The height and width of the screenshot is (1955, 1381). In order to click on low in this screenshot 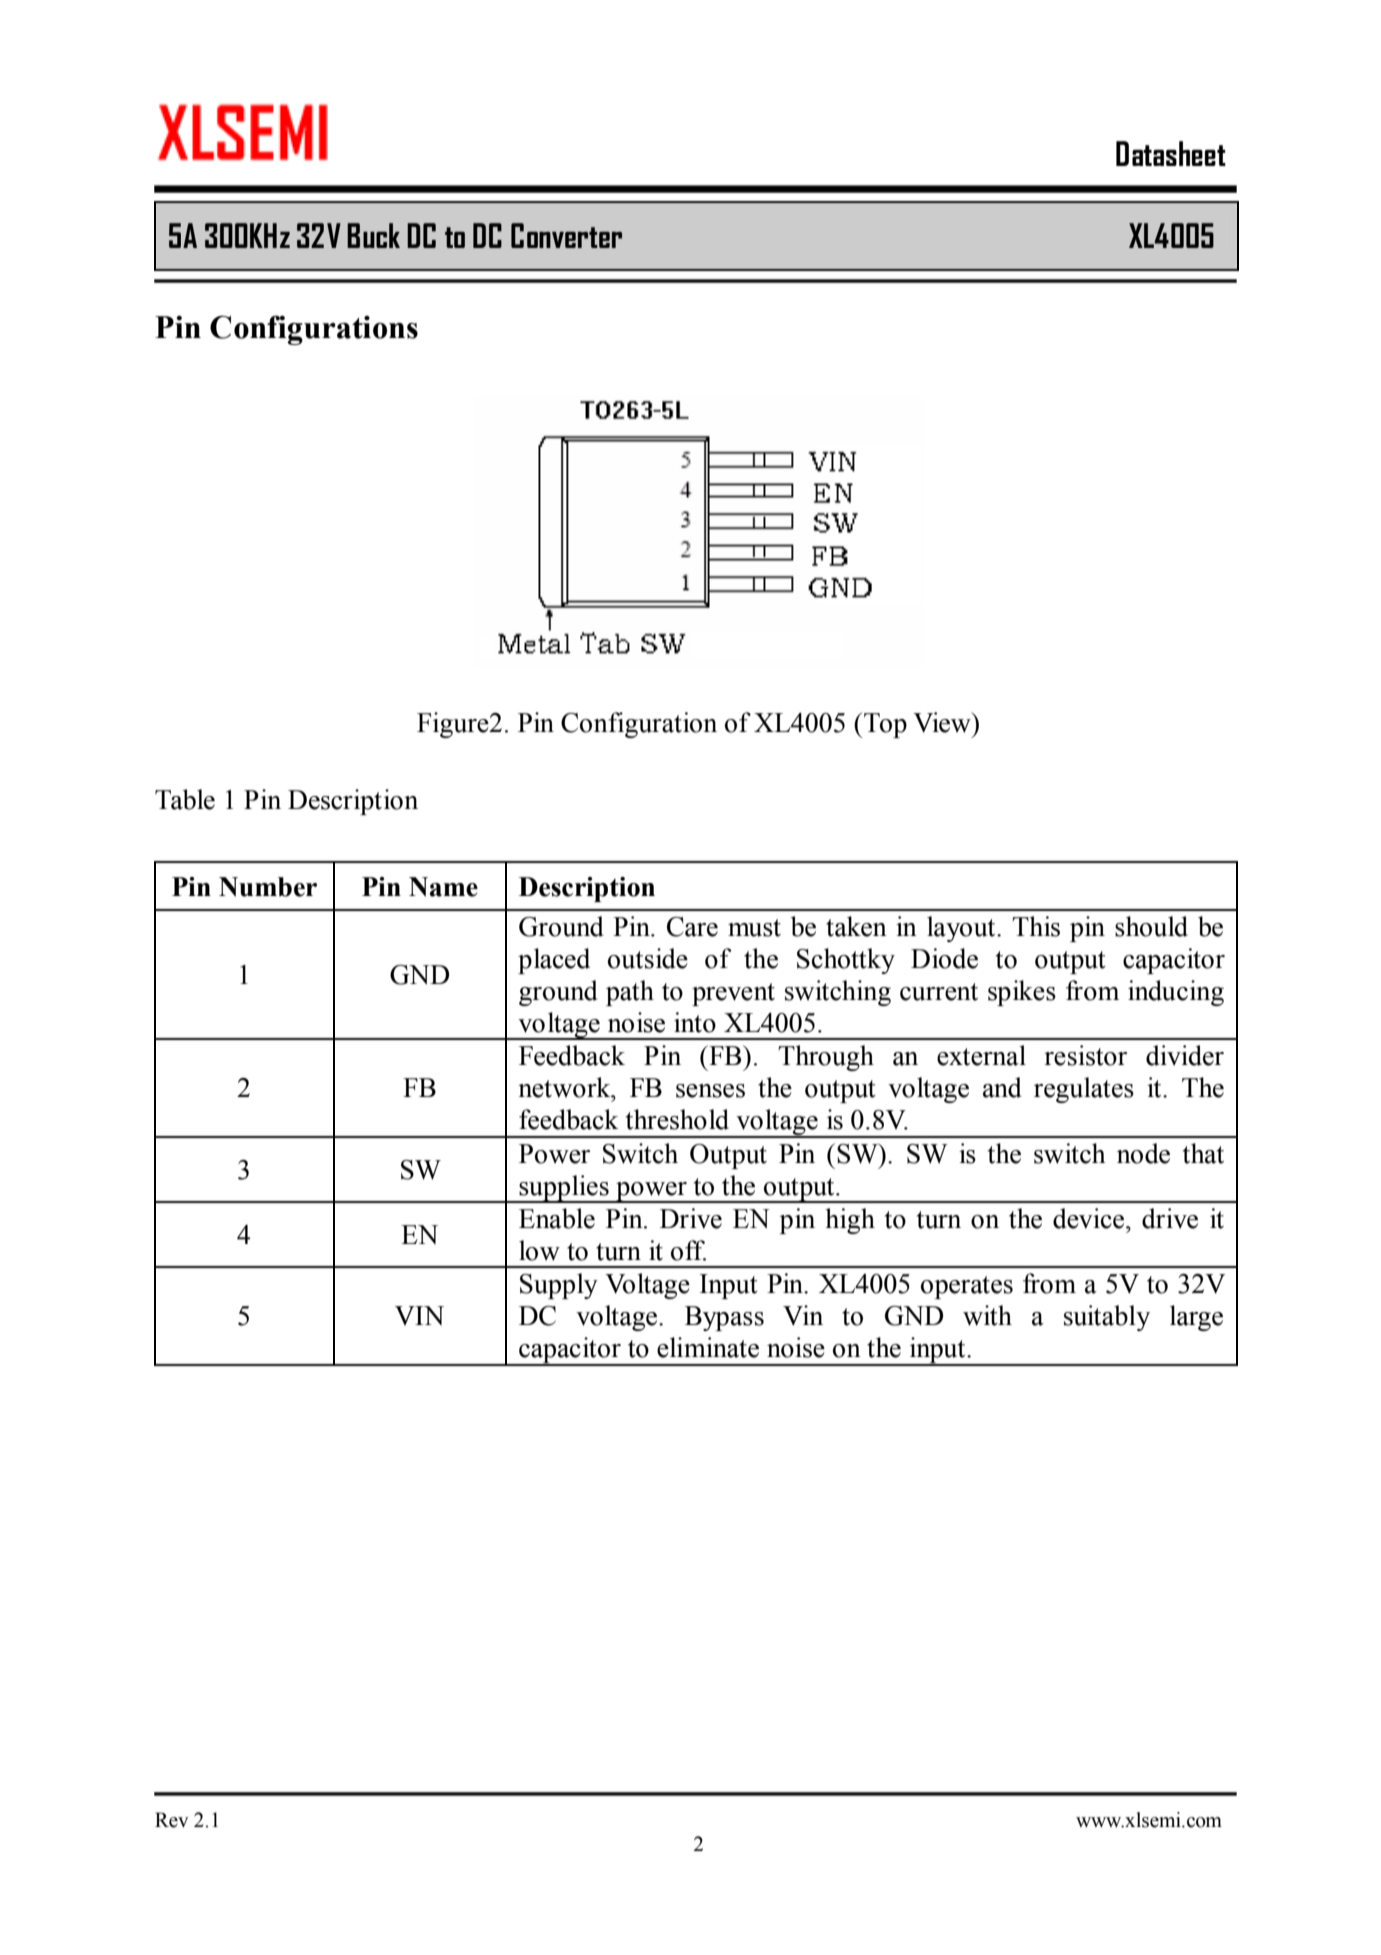, I will do `click(539, 1250)`.
